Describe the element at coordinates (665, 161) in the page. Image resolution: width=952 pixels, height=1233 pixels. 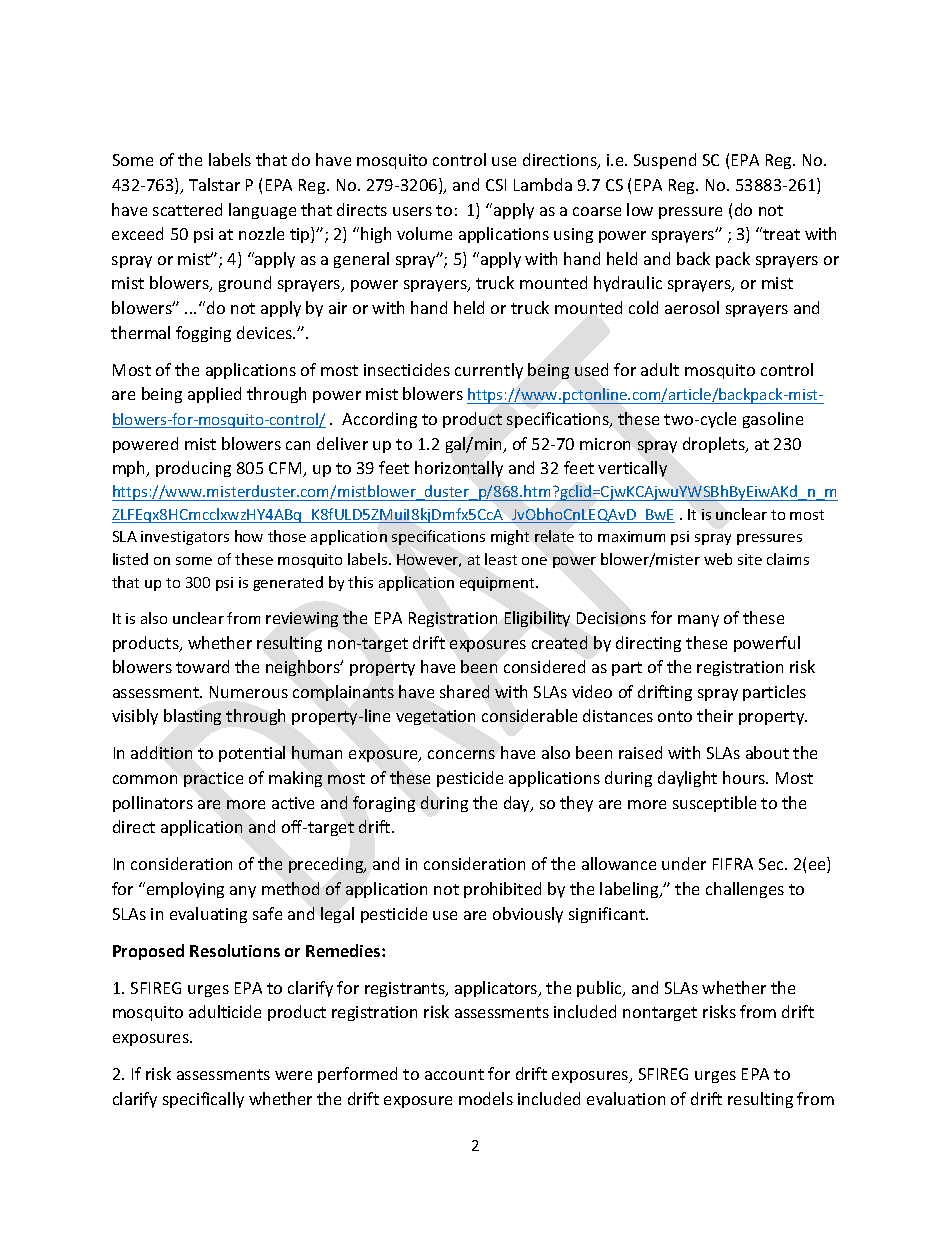
I see `Suspend` at that location.
